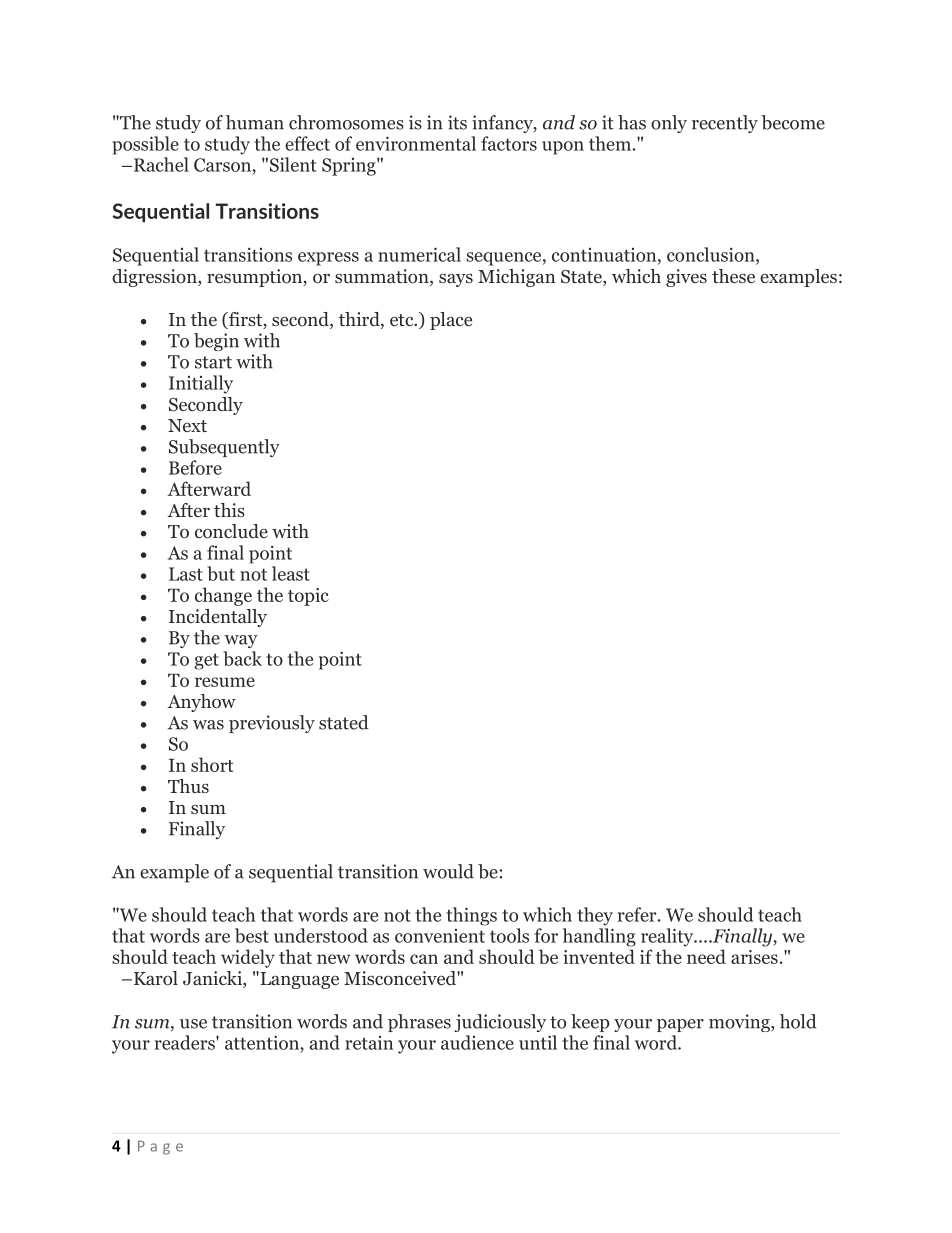 This screenshot has width=952, height=1233. Describe the element at coordinates (725, 124) in the screenshot. I see `recently` at that location.
